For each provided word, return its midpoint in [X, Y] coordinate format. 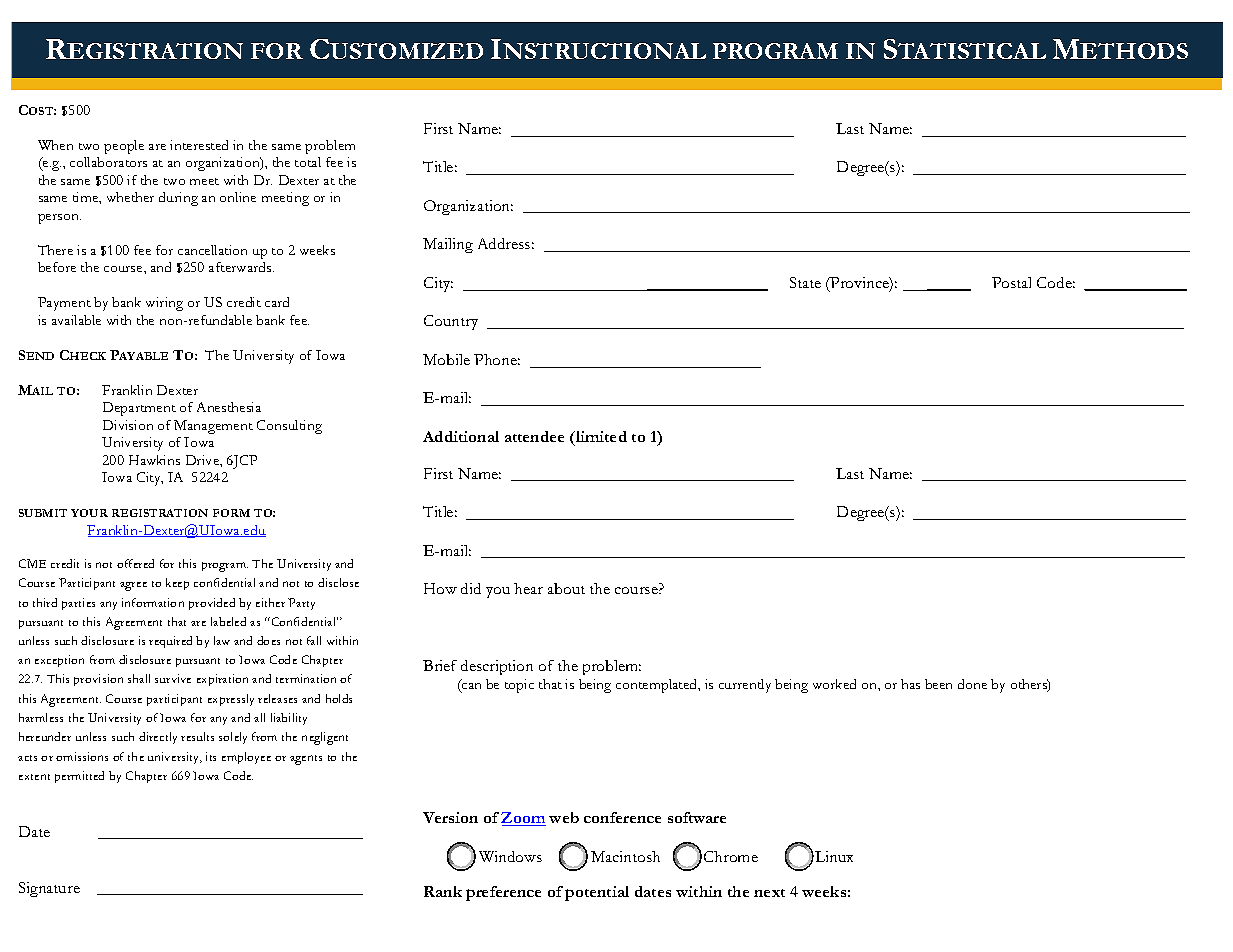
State [805, 282]
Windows [510, 856]
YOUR [89, 513]
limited [600, 436]
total [308, 162]
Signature [49, 889]
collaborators [108, 162]
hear [528, 588]
